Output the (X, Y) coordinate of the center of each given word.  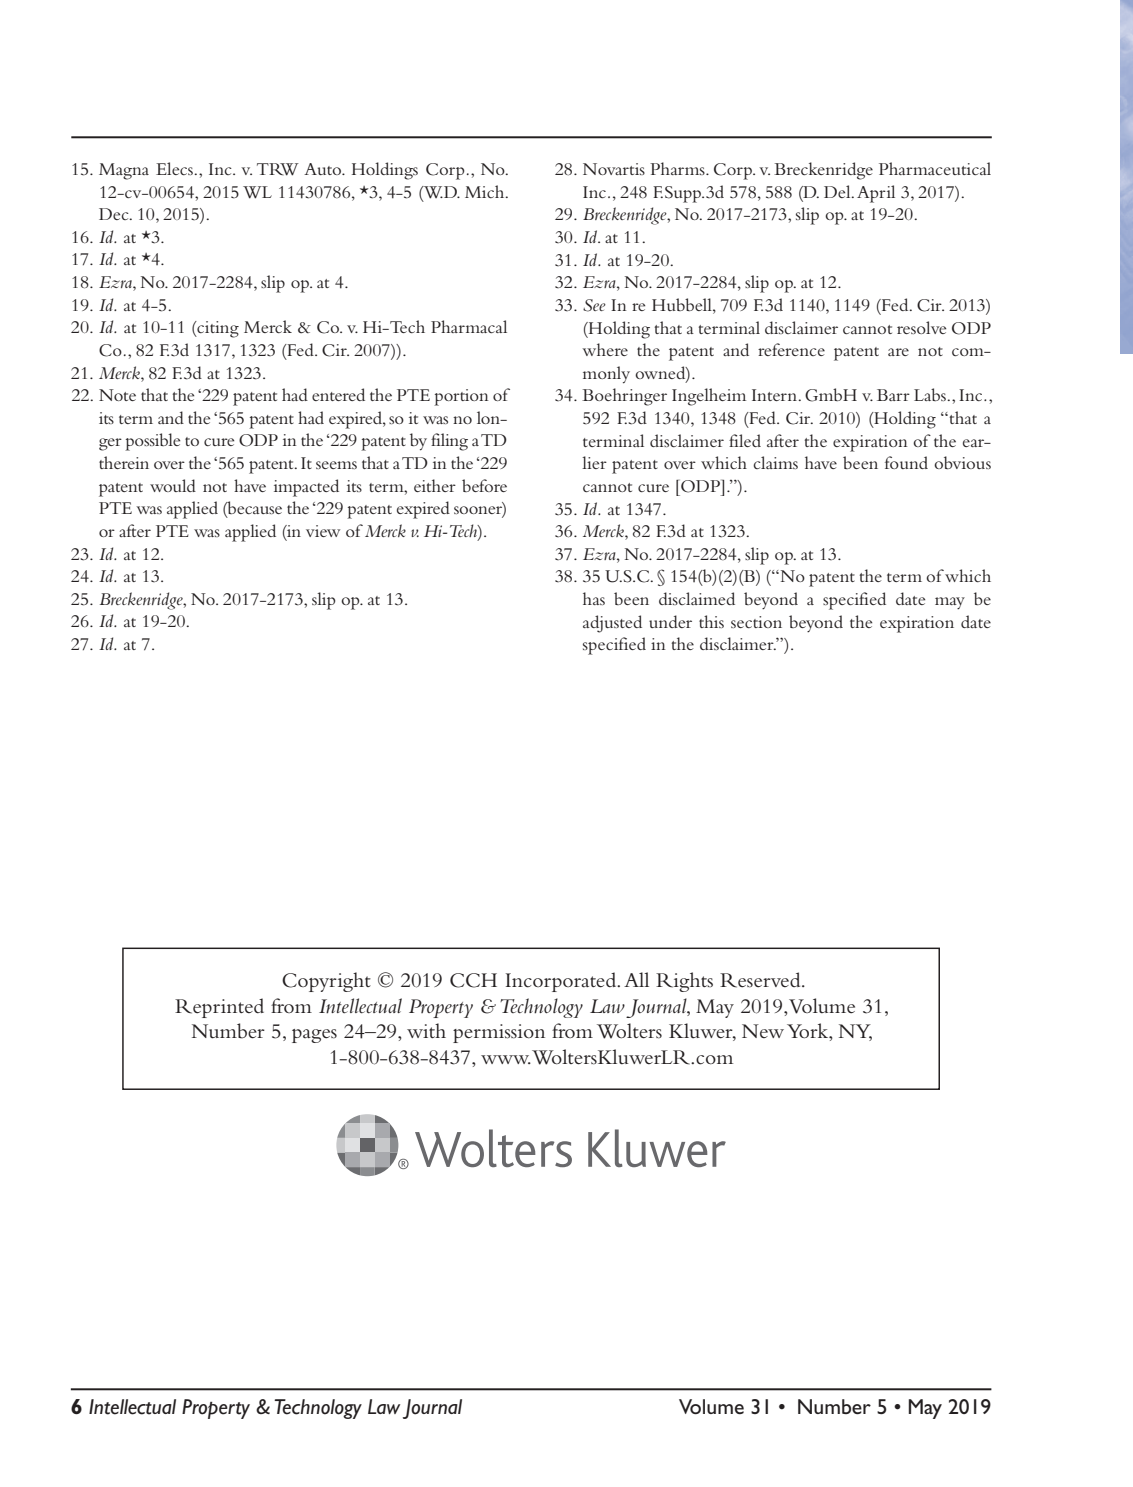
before (484, 485)
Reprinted (219, 1008)
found (906, 462)
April (876, 194)
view (323, 531)
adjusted (612, 624)
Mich (486, 191)
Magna (124, 171)
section (756, 622)
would (173, 485)
